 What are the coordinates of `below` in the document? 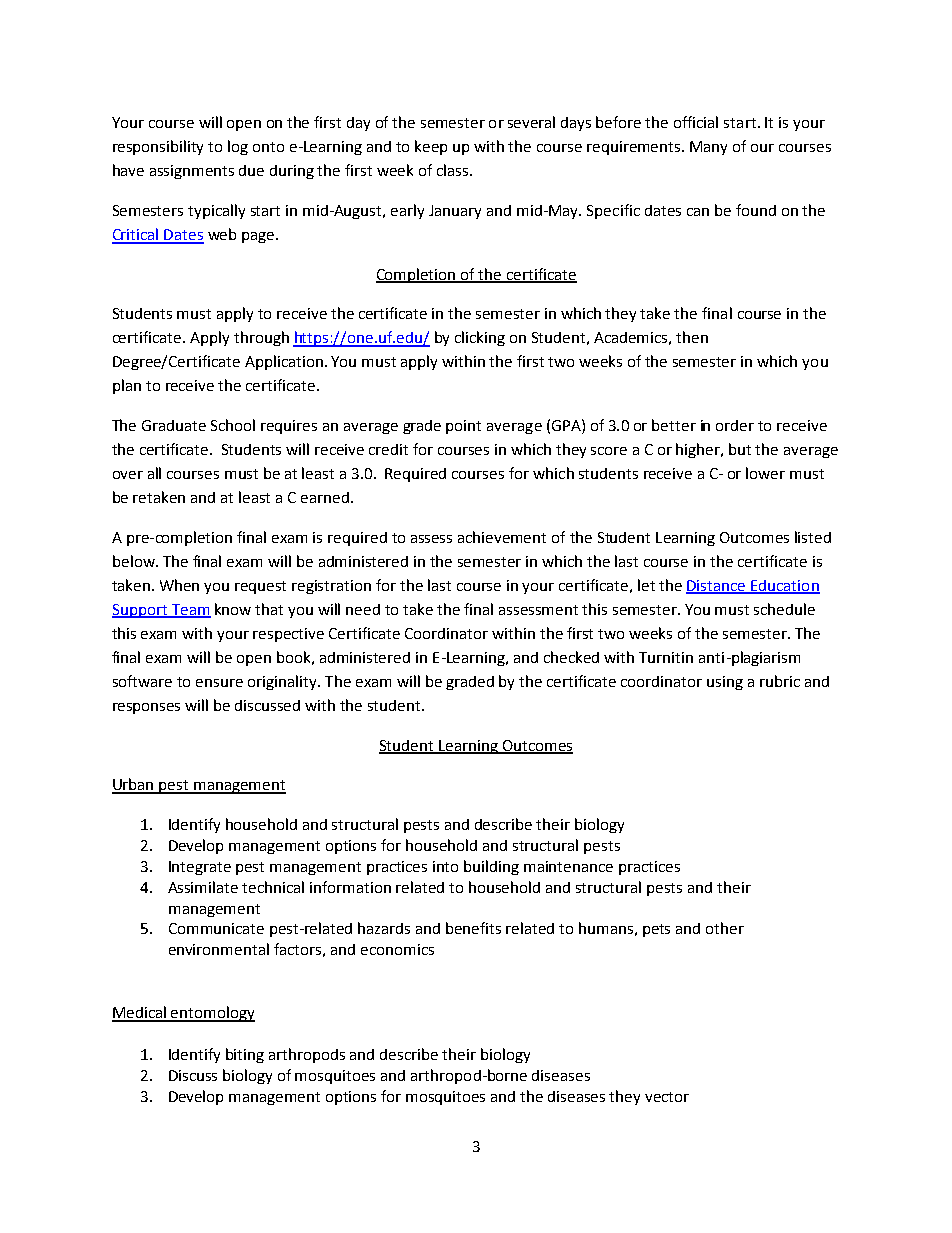 It's located at (135, 561).
